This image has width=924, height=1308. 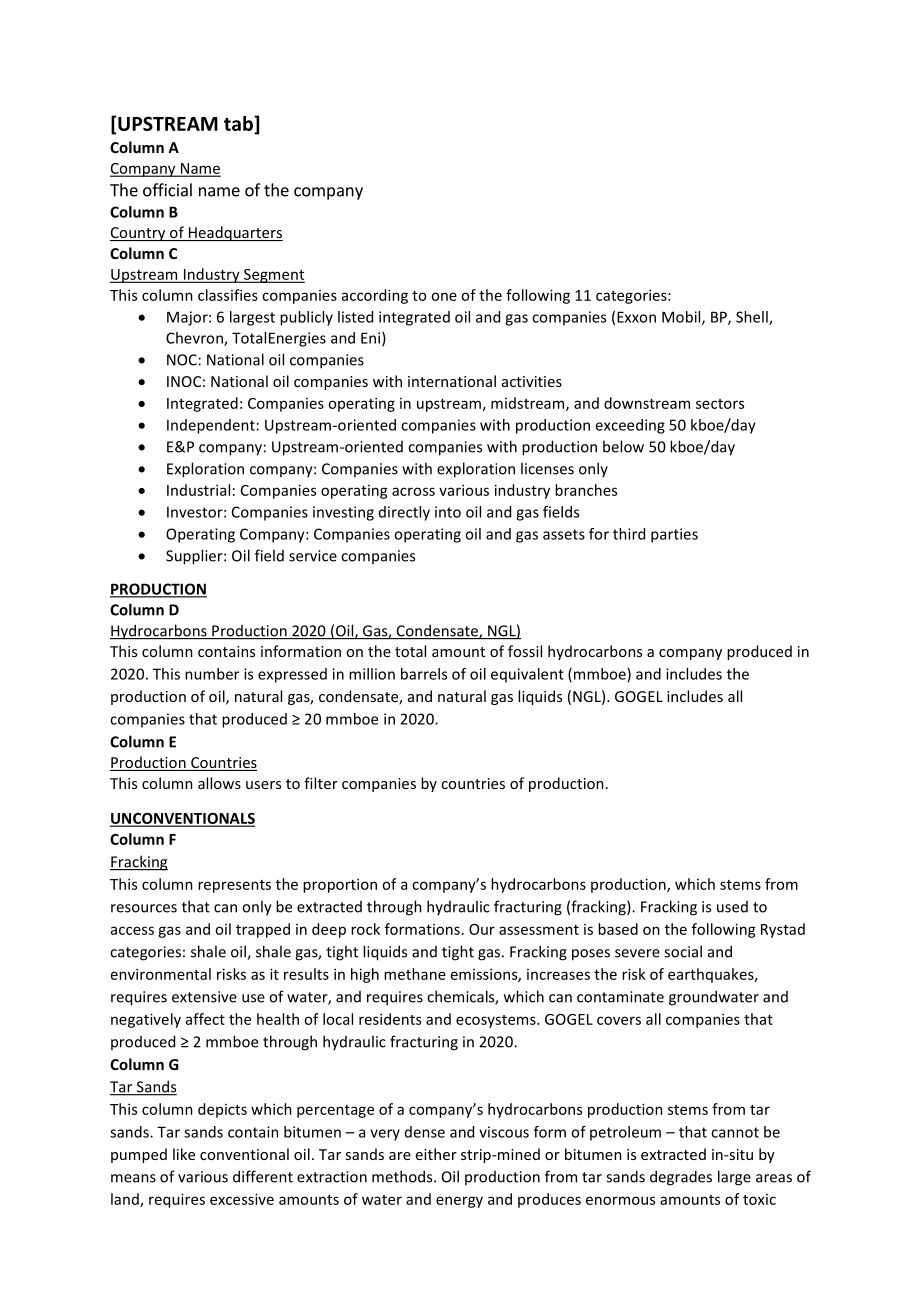 What do you see at coordinates (529, 404) in the image?
I see `midstream` at bounding box center [529, 404].
